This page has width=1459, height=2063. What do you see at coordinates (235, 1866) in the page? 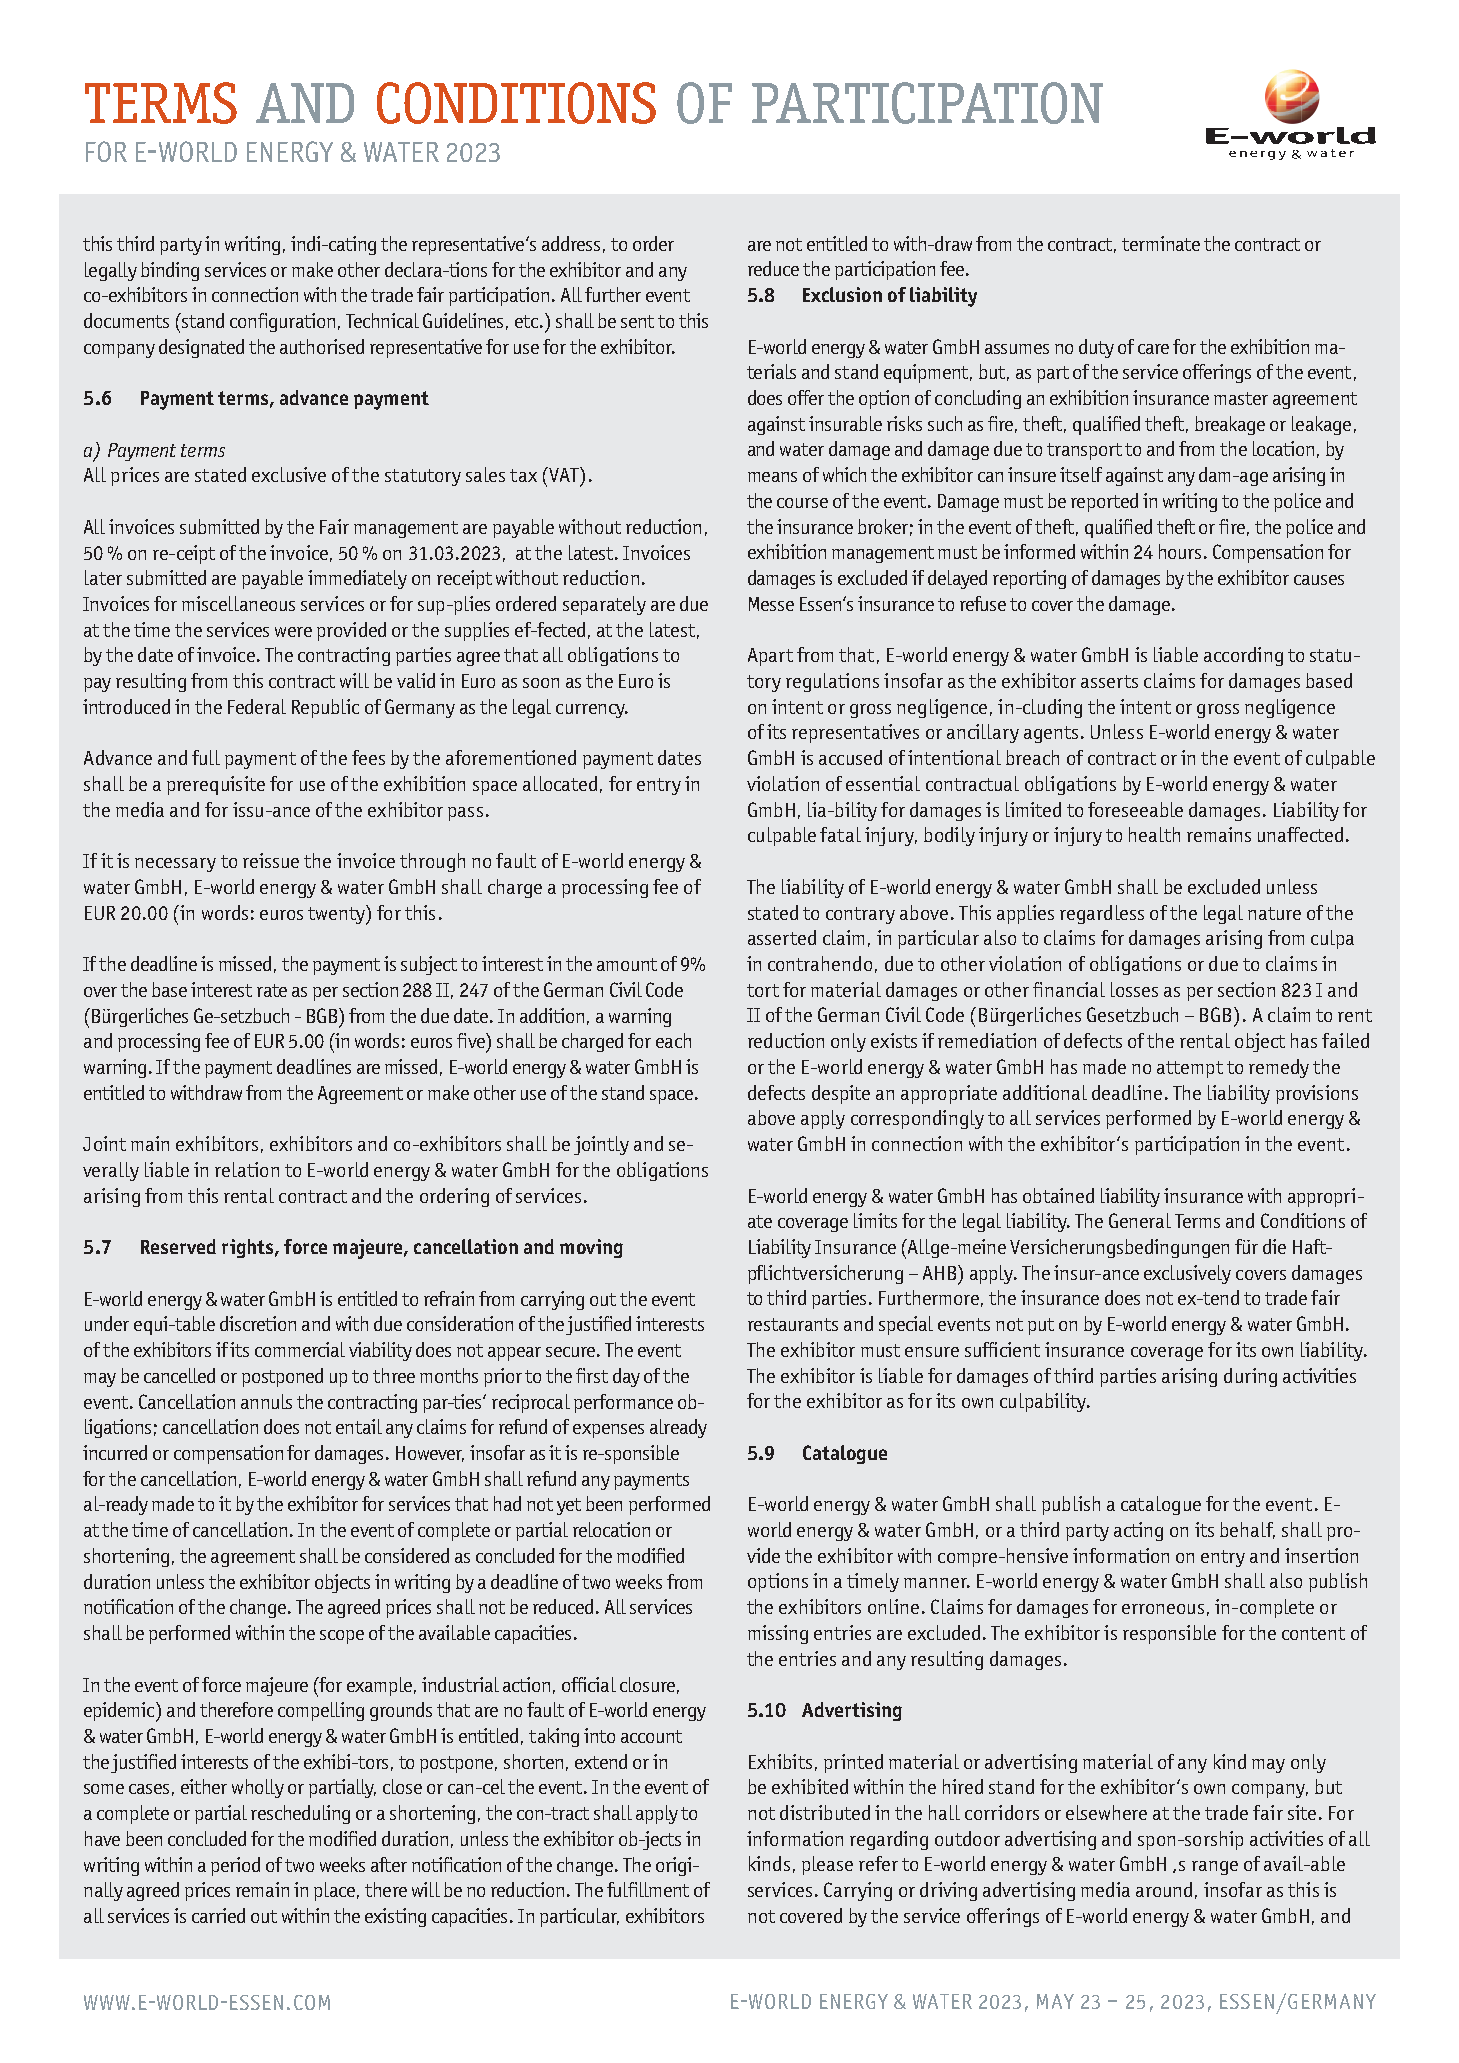
I see `period` at bounding box center [235, 1866].
